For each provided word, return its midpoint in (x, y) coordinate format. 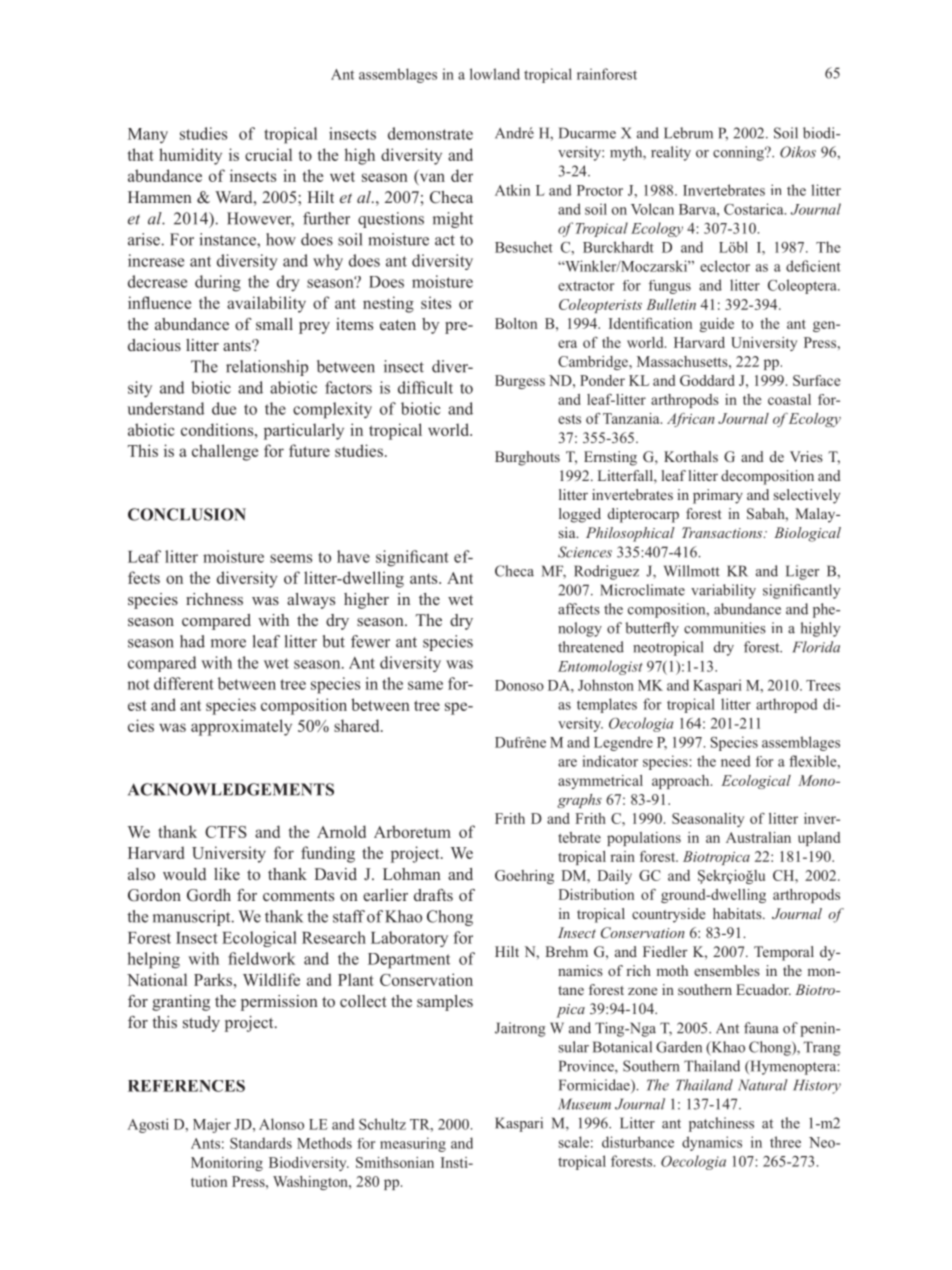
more (228, 643)
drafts (433, 895)
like (227, 874)
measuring (413, 1144)
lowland (495, 74)
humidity (190, 156)
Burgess (520, 382)
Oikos (798, 152)
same (425, 685)
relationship (267, 368)
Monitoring (227, 1164)
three (785, 1142)
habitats (738, 913)
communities (725, 628)
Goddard (707, 380)
